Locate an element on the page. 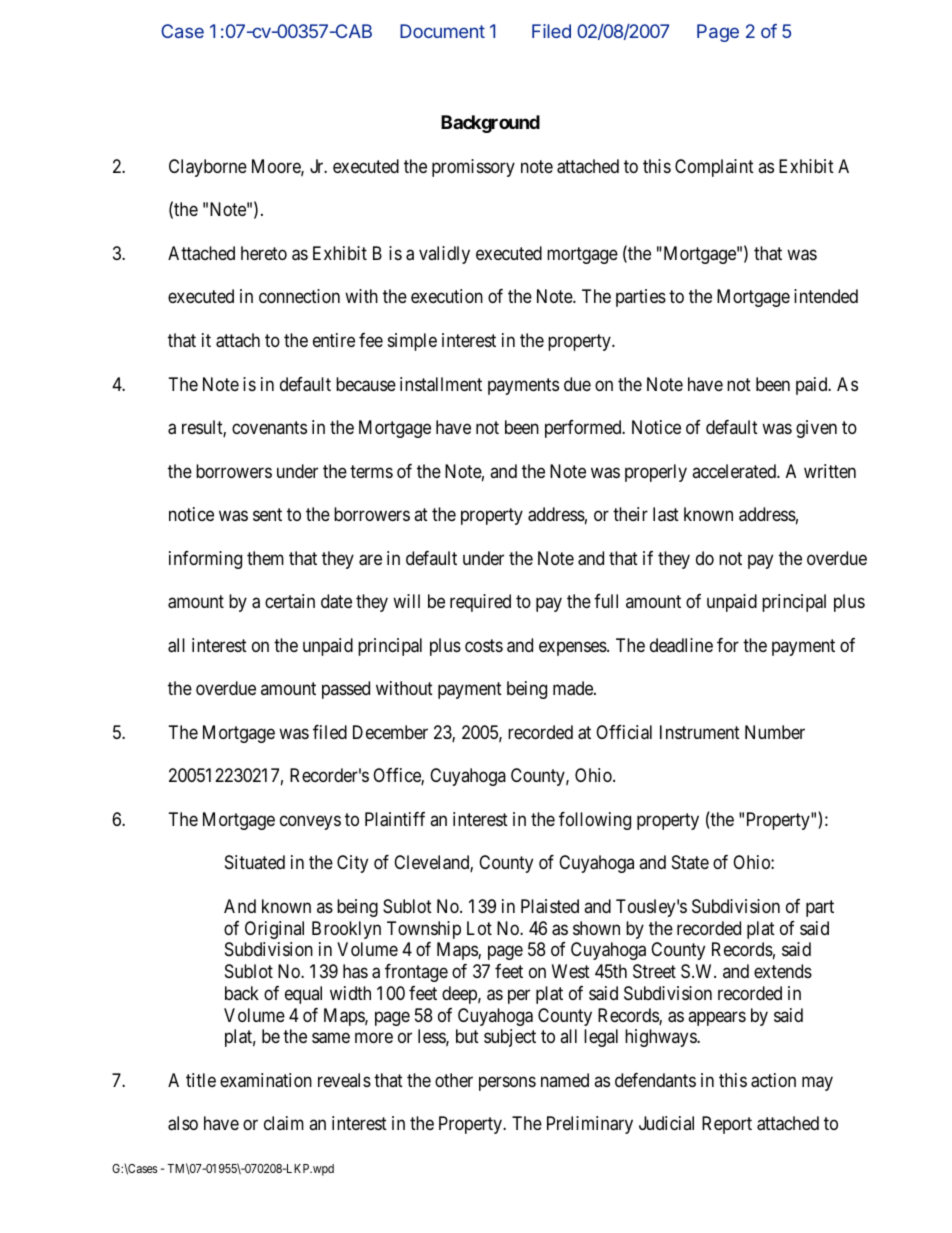 The width and height of the image is (952, 1233). Complaint is located at coordinates (714, 168).
